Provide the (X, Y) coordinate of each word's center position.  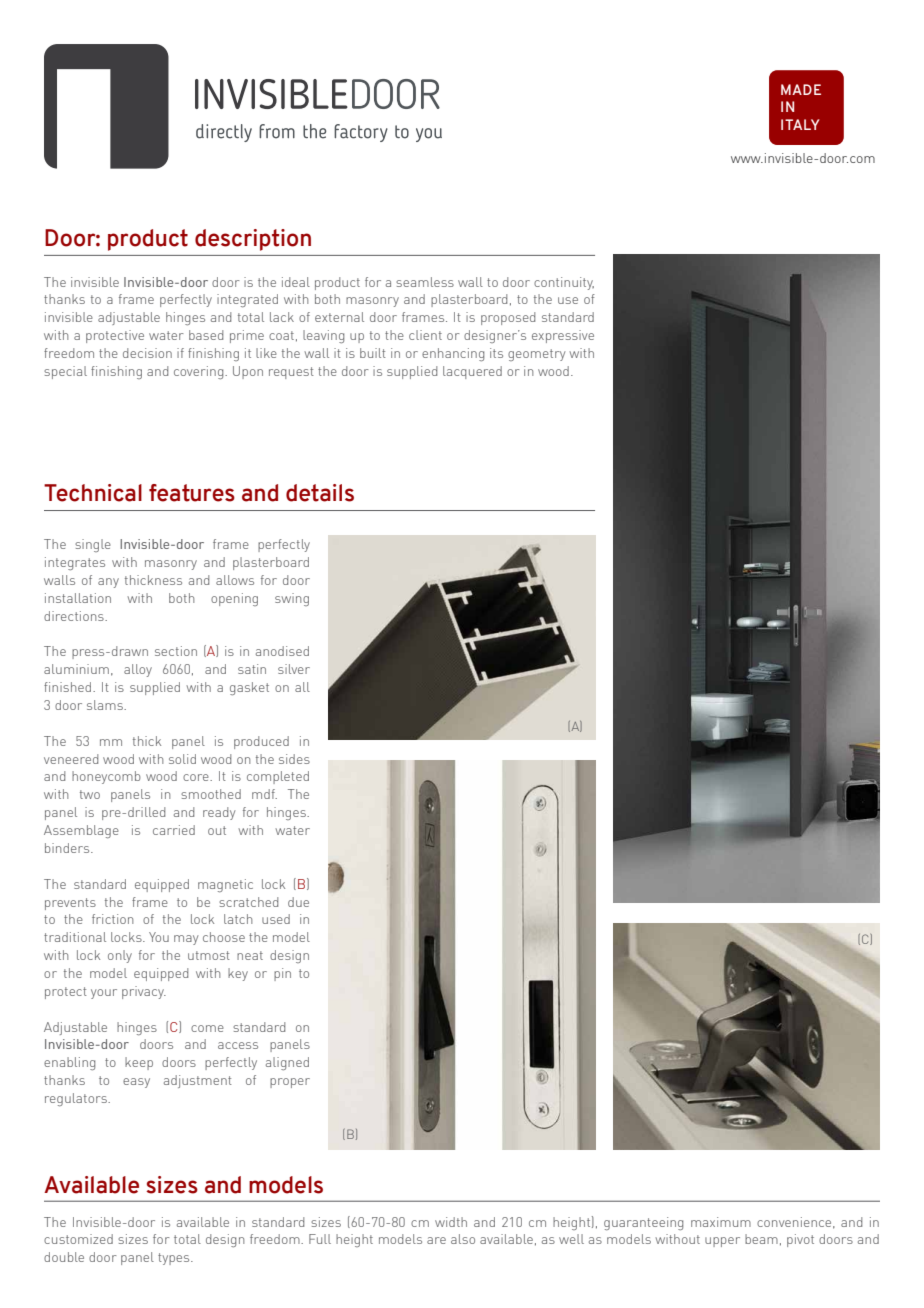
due (298, 902)
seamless (425, 282)
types (175, 1259)
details (320, 493)
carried (174, 830)
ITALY (800, 124)
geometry (537, 355)
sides (294, 759)
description (253, 240)
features (192, 493)
